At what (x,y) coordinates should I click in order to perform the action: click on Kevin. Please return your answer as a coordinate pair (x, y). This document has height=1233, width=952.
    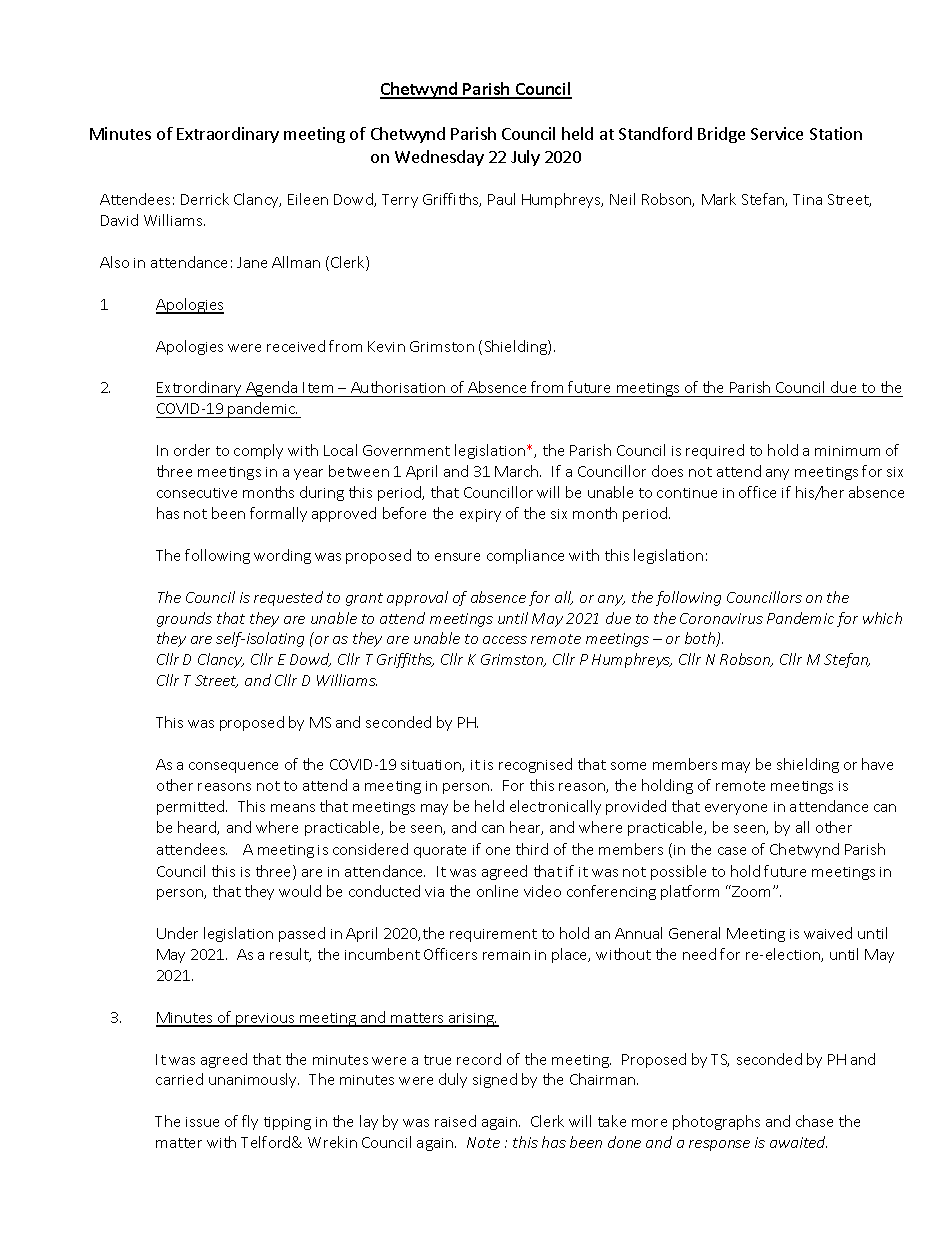
    Looking at the image, I should click on (386, 346).
